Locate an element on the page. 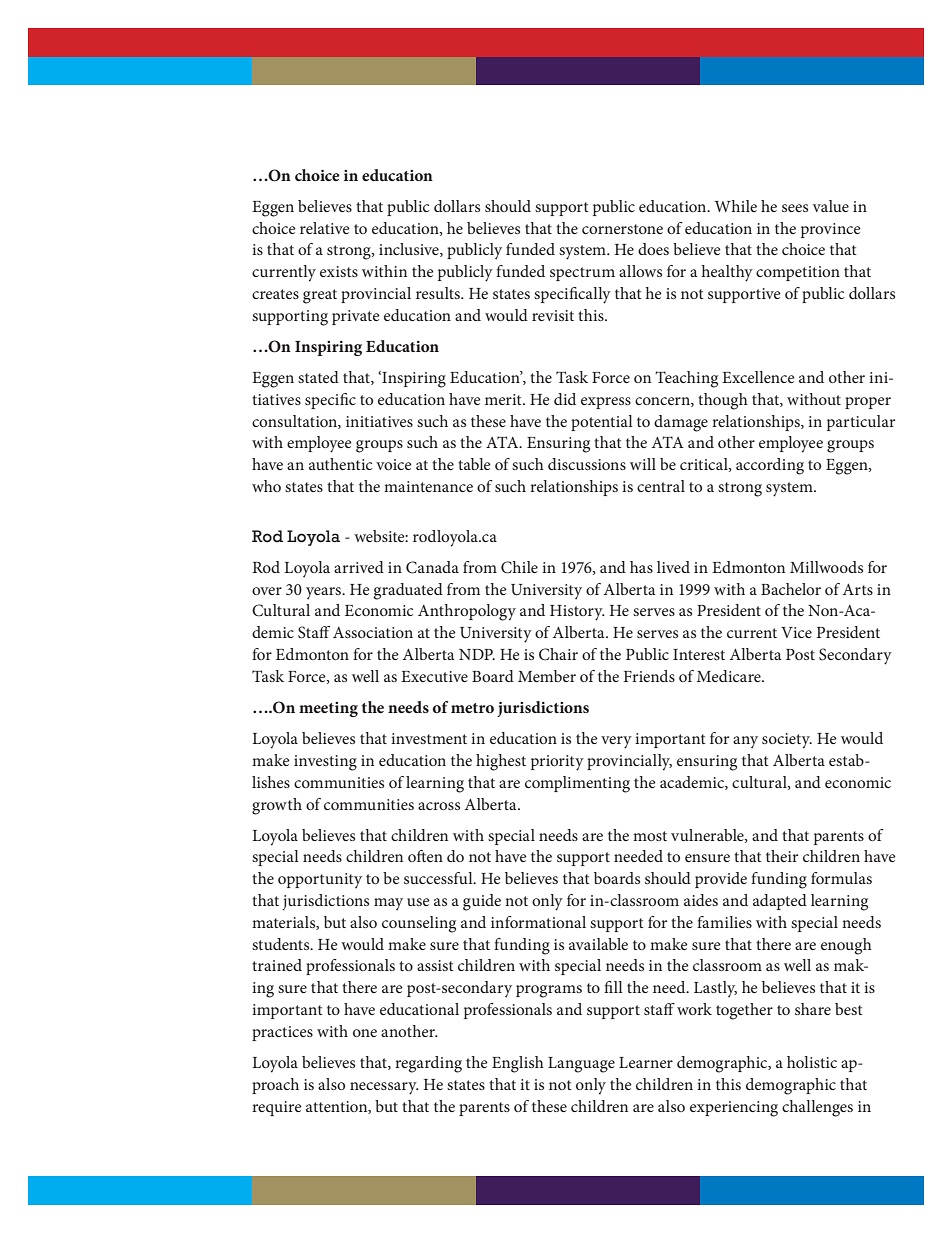 The image size is (952, 1233). necessary is located at coordinates (384, 1088).
